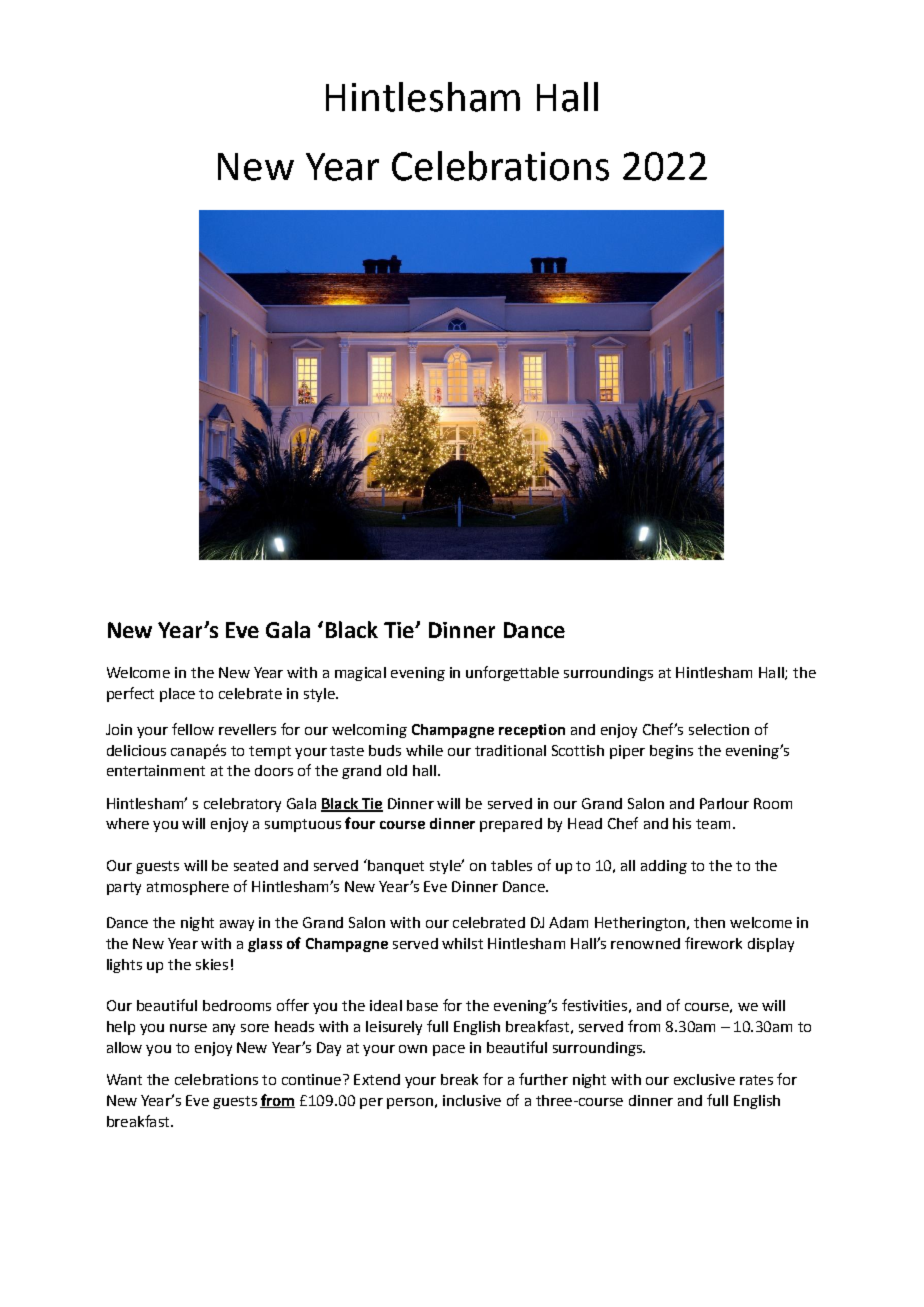 Image resolution: width=924 pixels, height=1307 pixels. What do you see at coordinates (719, 729) in the document?
I see `selection` at bounding box center [719, 729].
